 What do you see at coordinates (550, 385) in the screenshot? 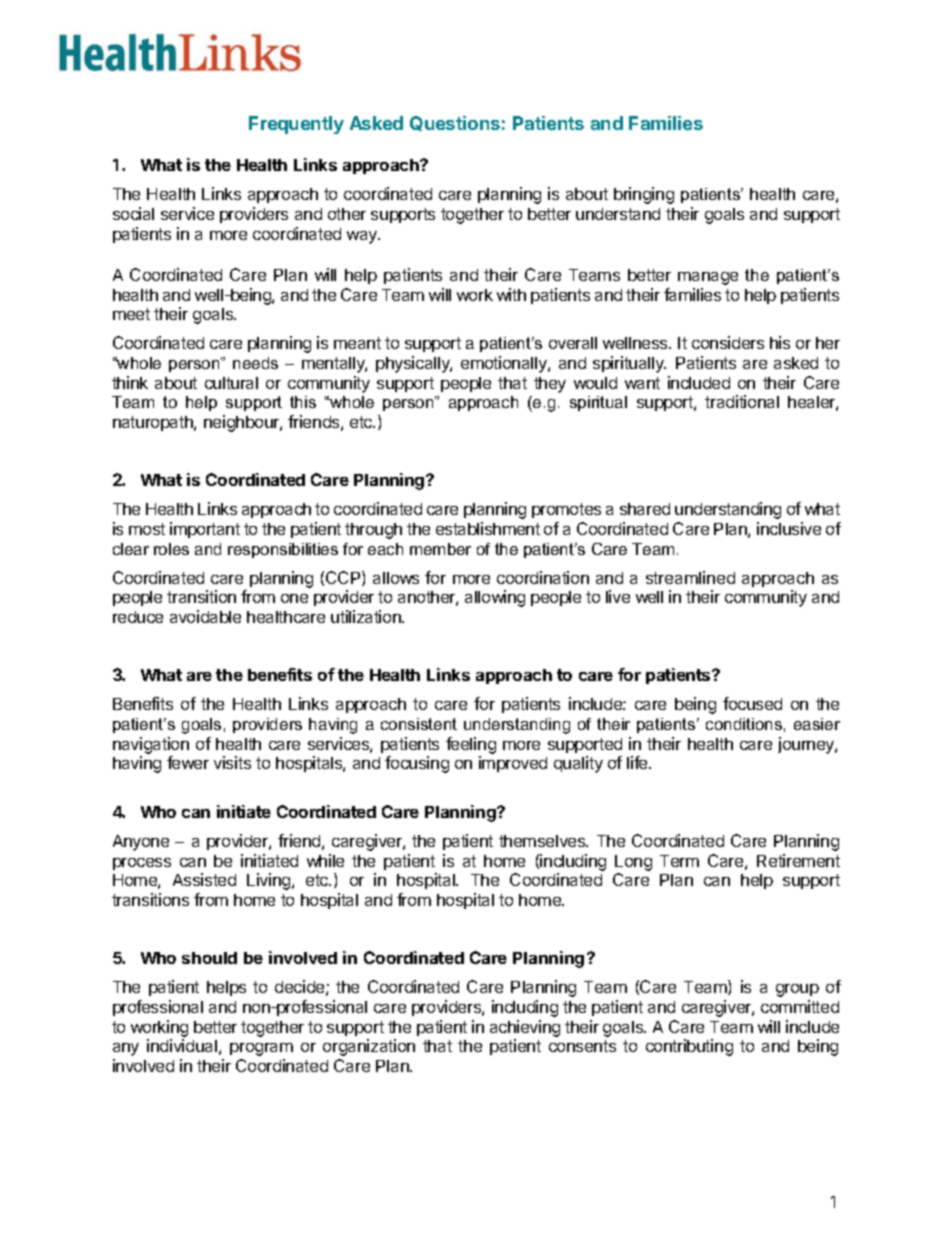
I see `they` at bounding box center [550, 385].
